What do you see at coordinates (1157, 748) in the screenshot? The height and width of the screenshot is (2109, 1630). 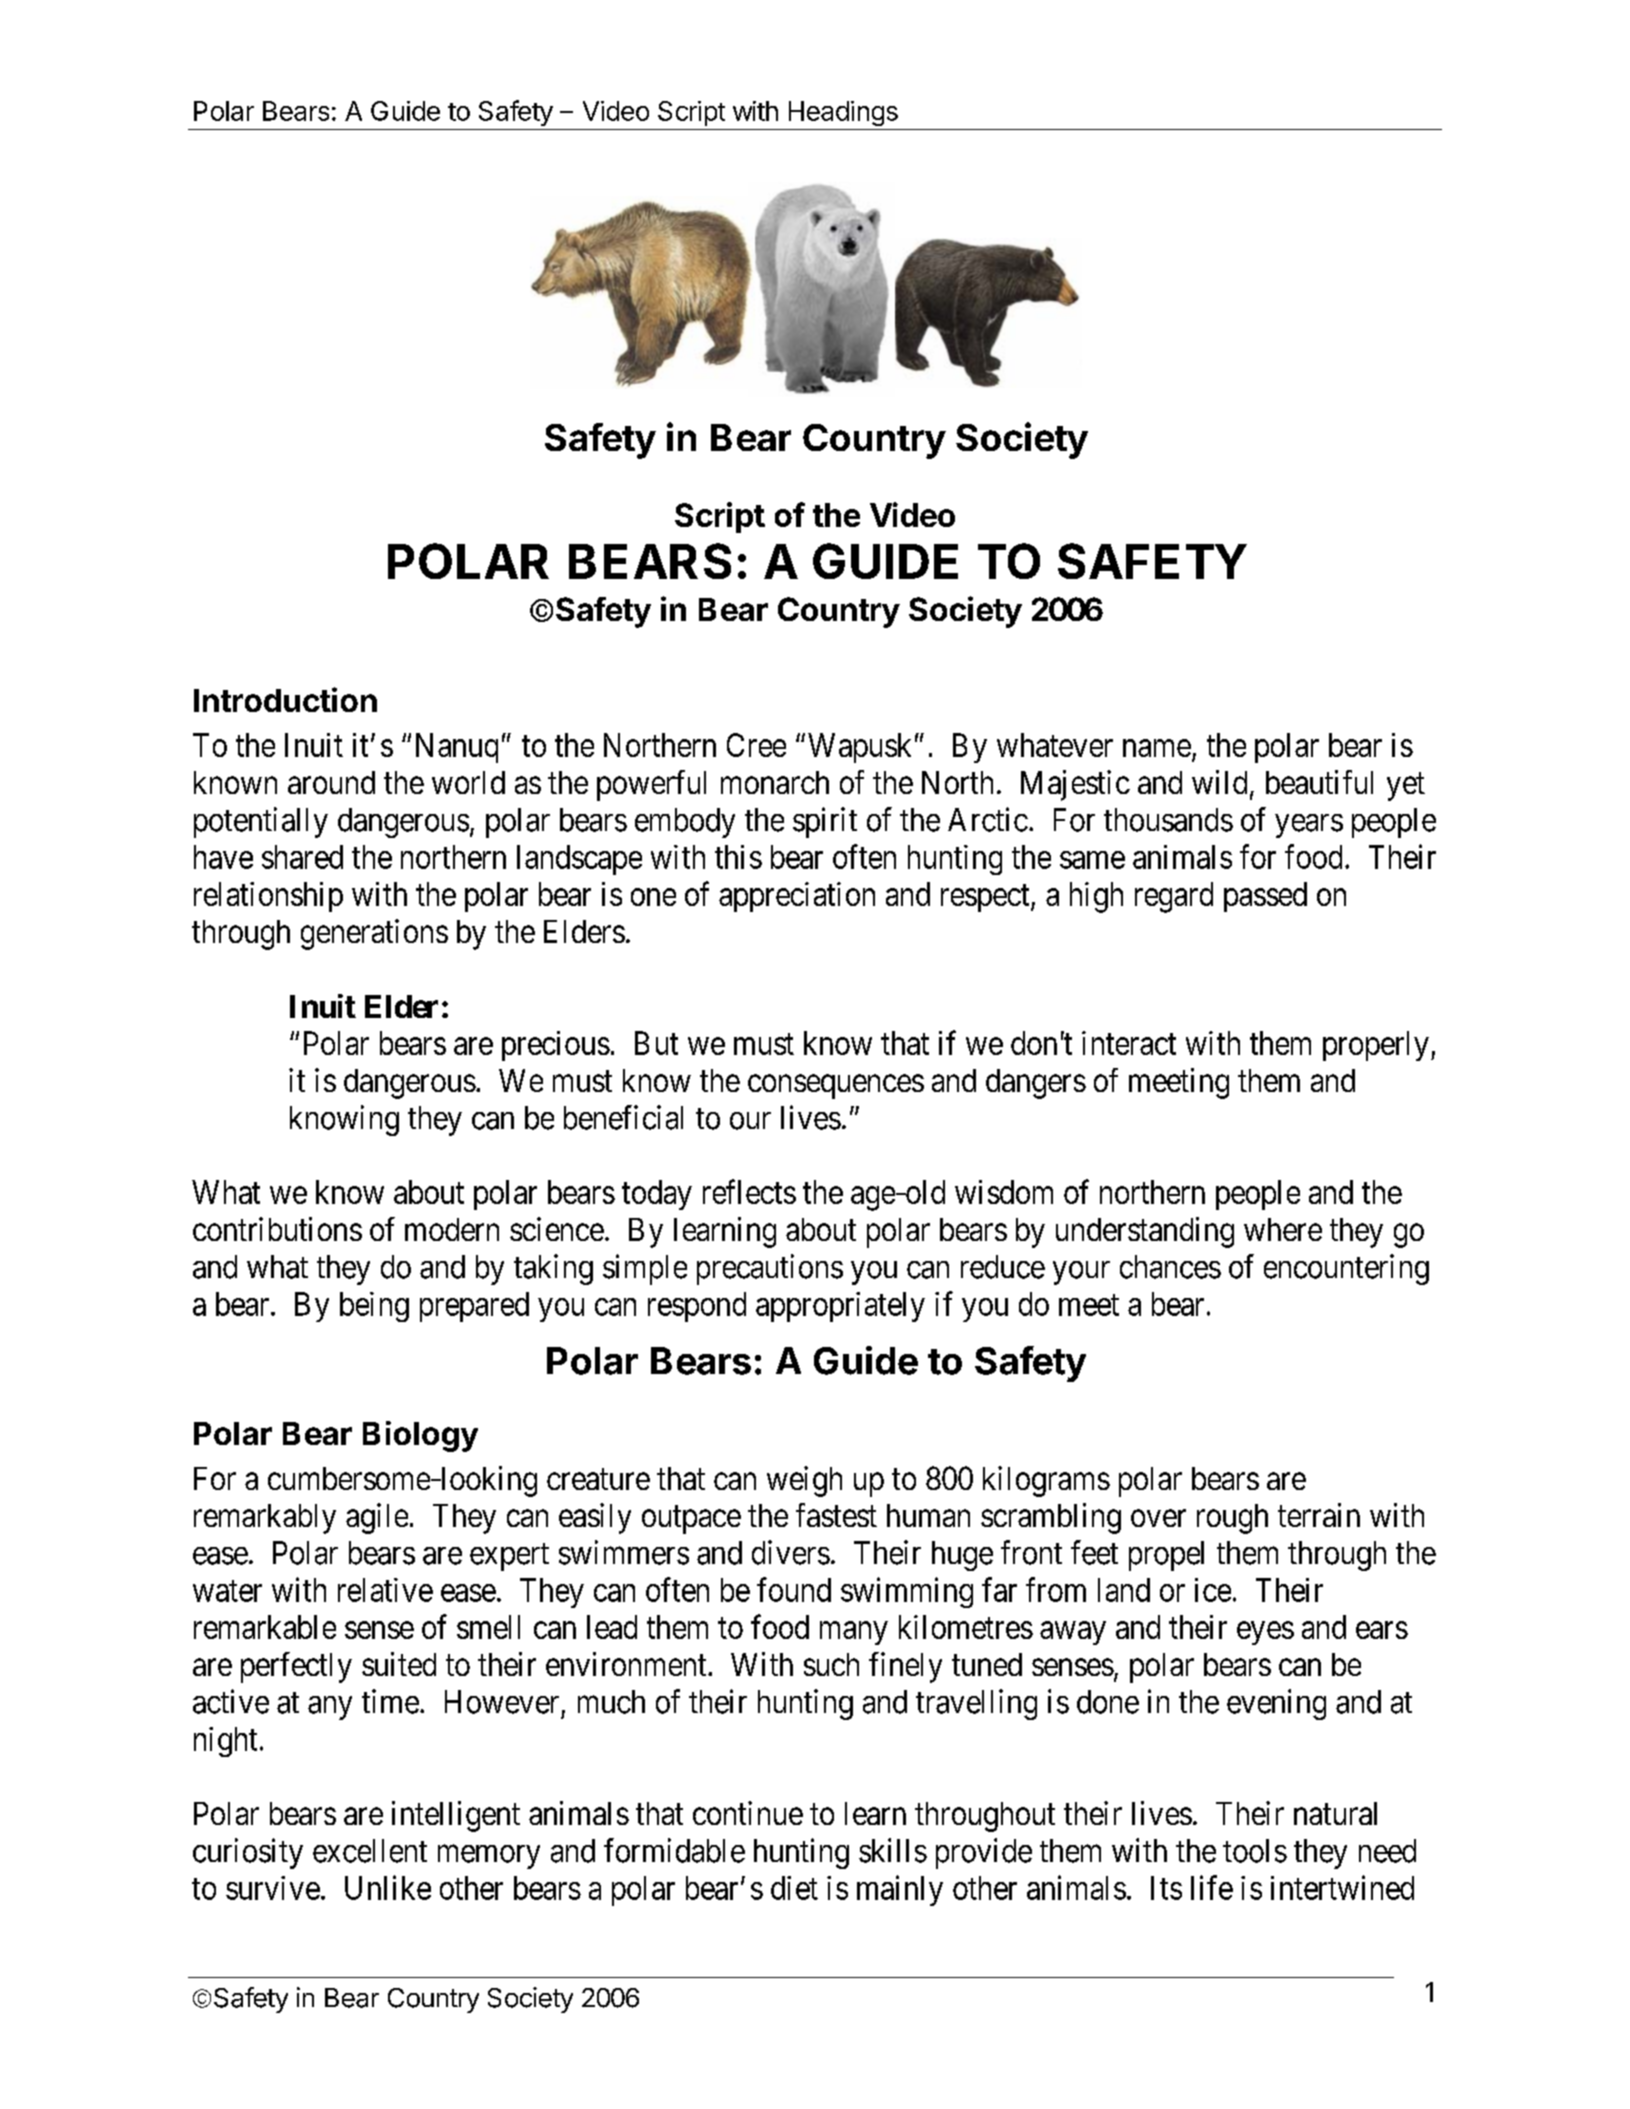 I see `name` at bounding box center [1157, 748].
